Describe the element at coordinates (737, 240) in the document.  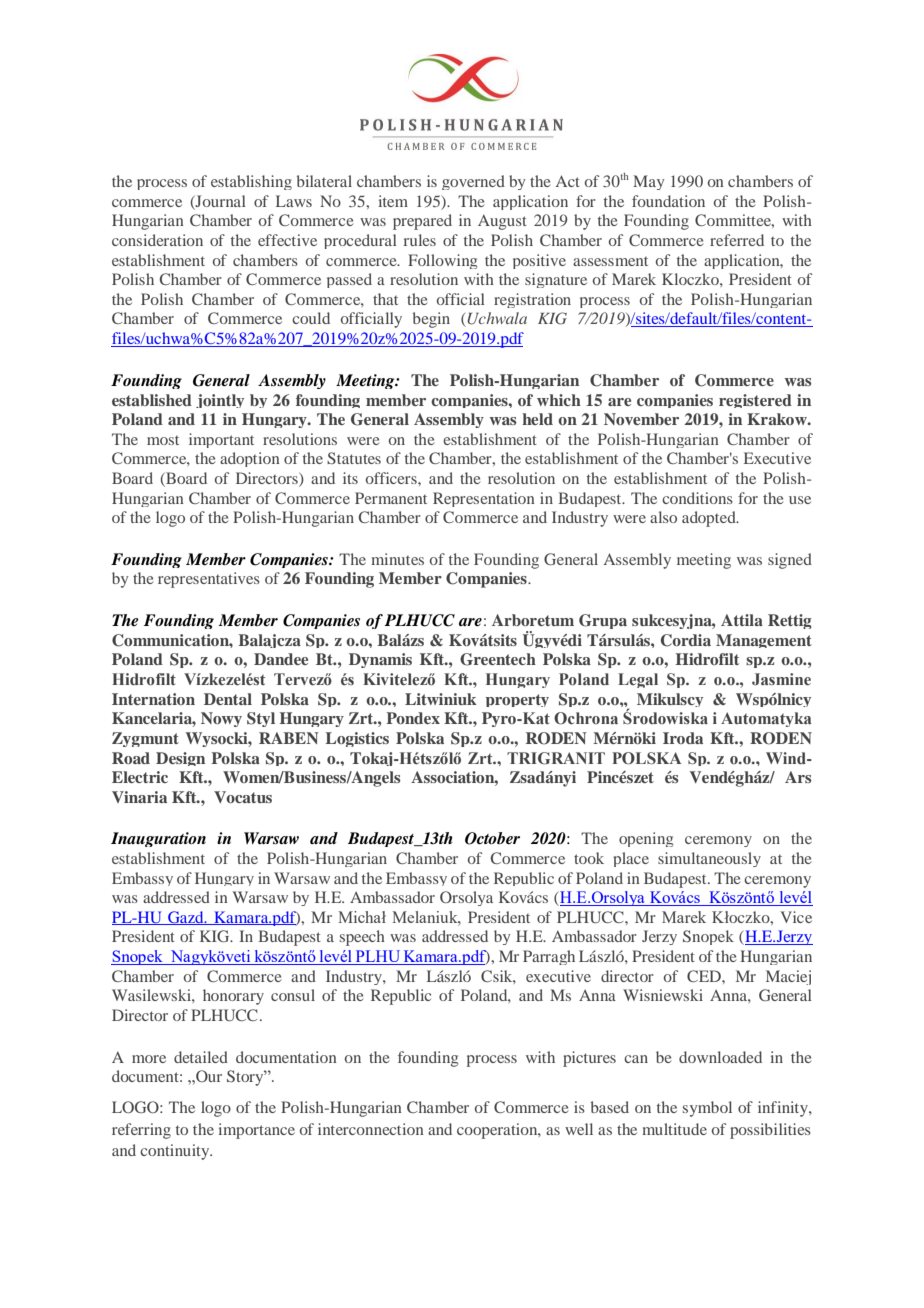
I see `referred` at that location.
